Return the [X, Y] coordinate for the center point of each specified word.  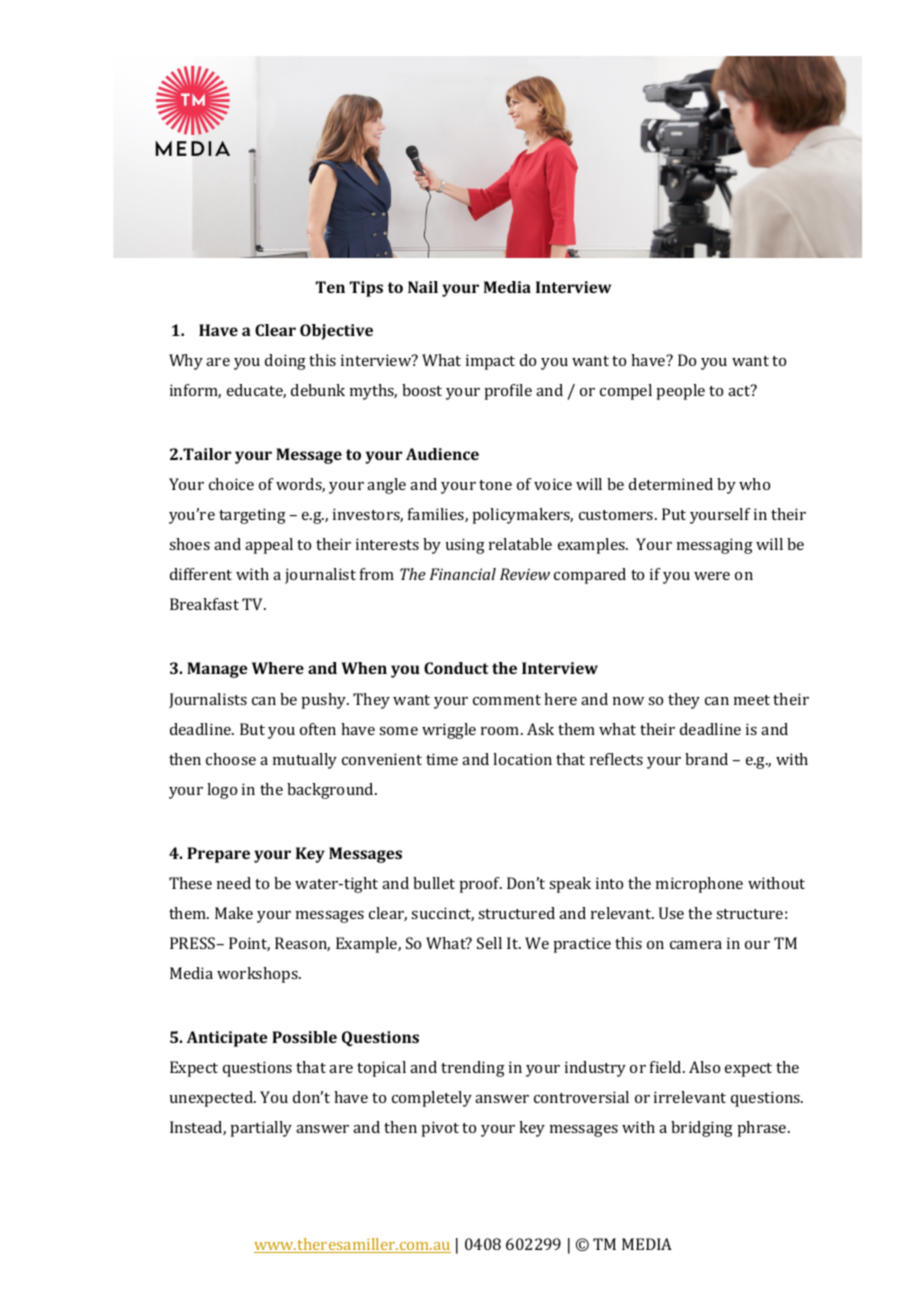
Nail [423, 287]
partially [261, 1129]
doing [285, 362]
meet [752, 700]
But [252, 729]
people [680, 392]
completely [432, 1099]
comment [507, 700]
